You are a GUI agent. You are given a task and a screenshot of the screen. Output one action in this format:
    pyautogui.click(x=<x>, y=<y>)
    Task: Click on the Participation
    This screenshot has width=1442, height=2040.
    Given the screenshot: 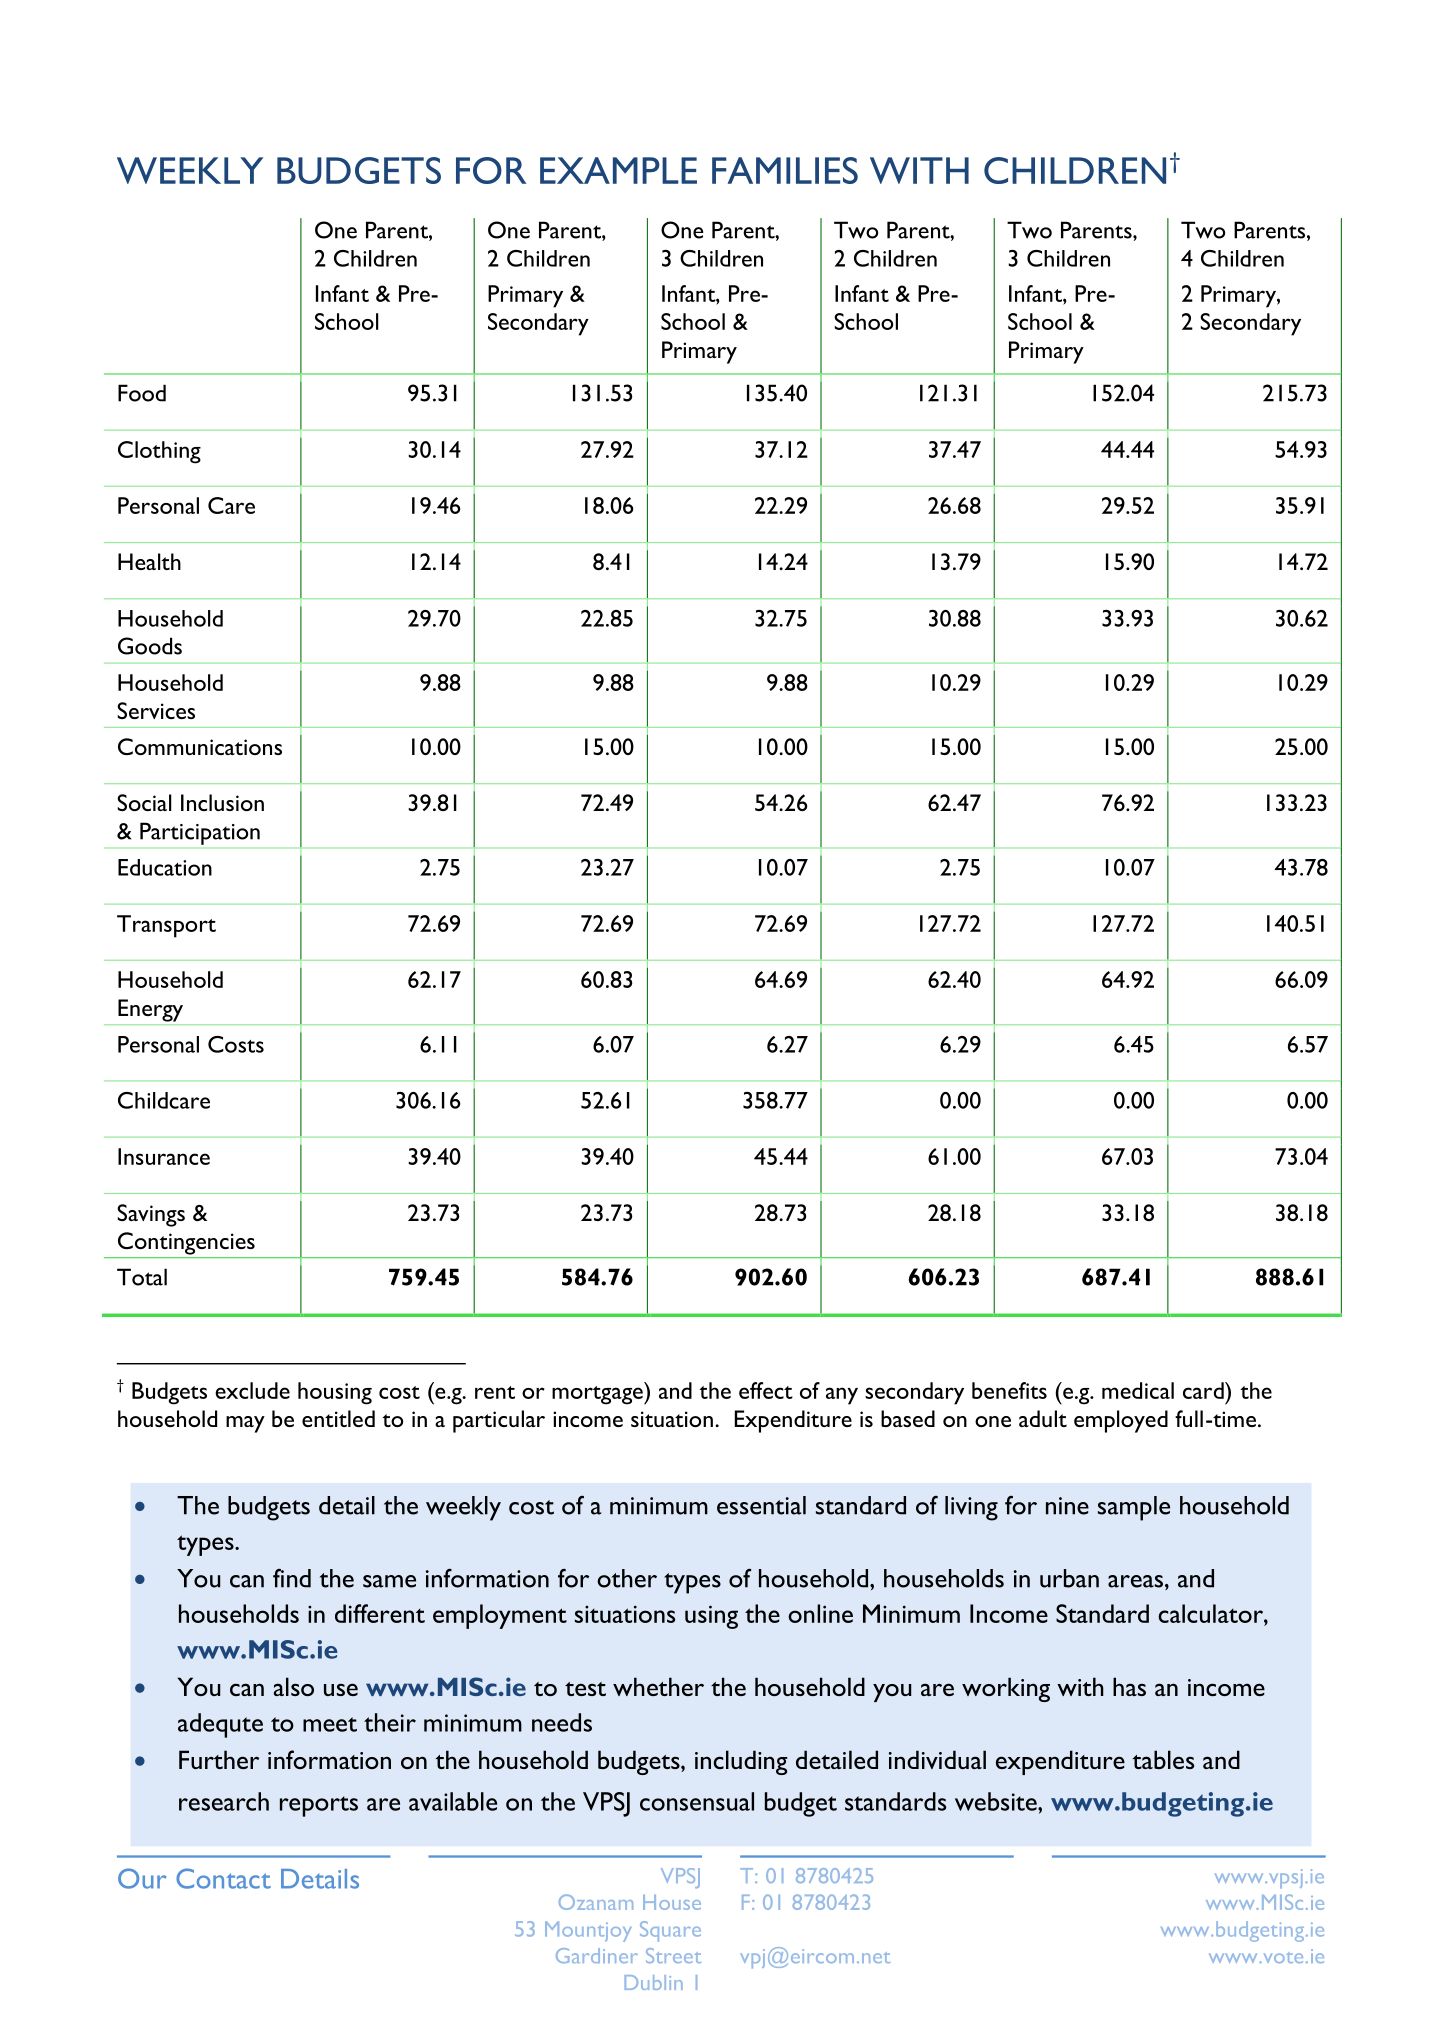 What is the action you would take?
    pyautogui.click(x=200, y=834)
